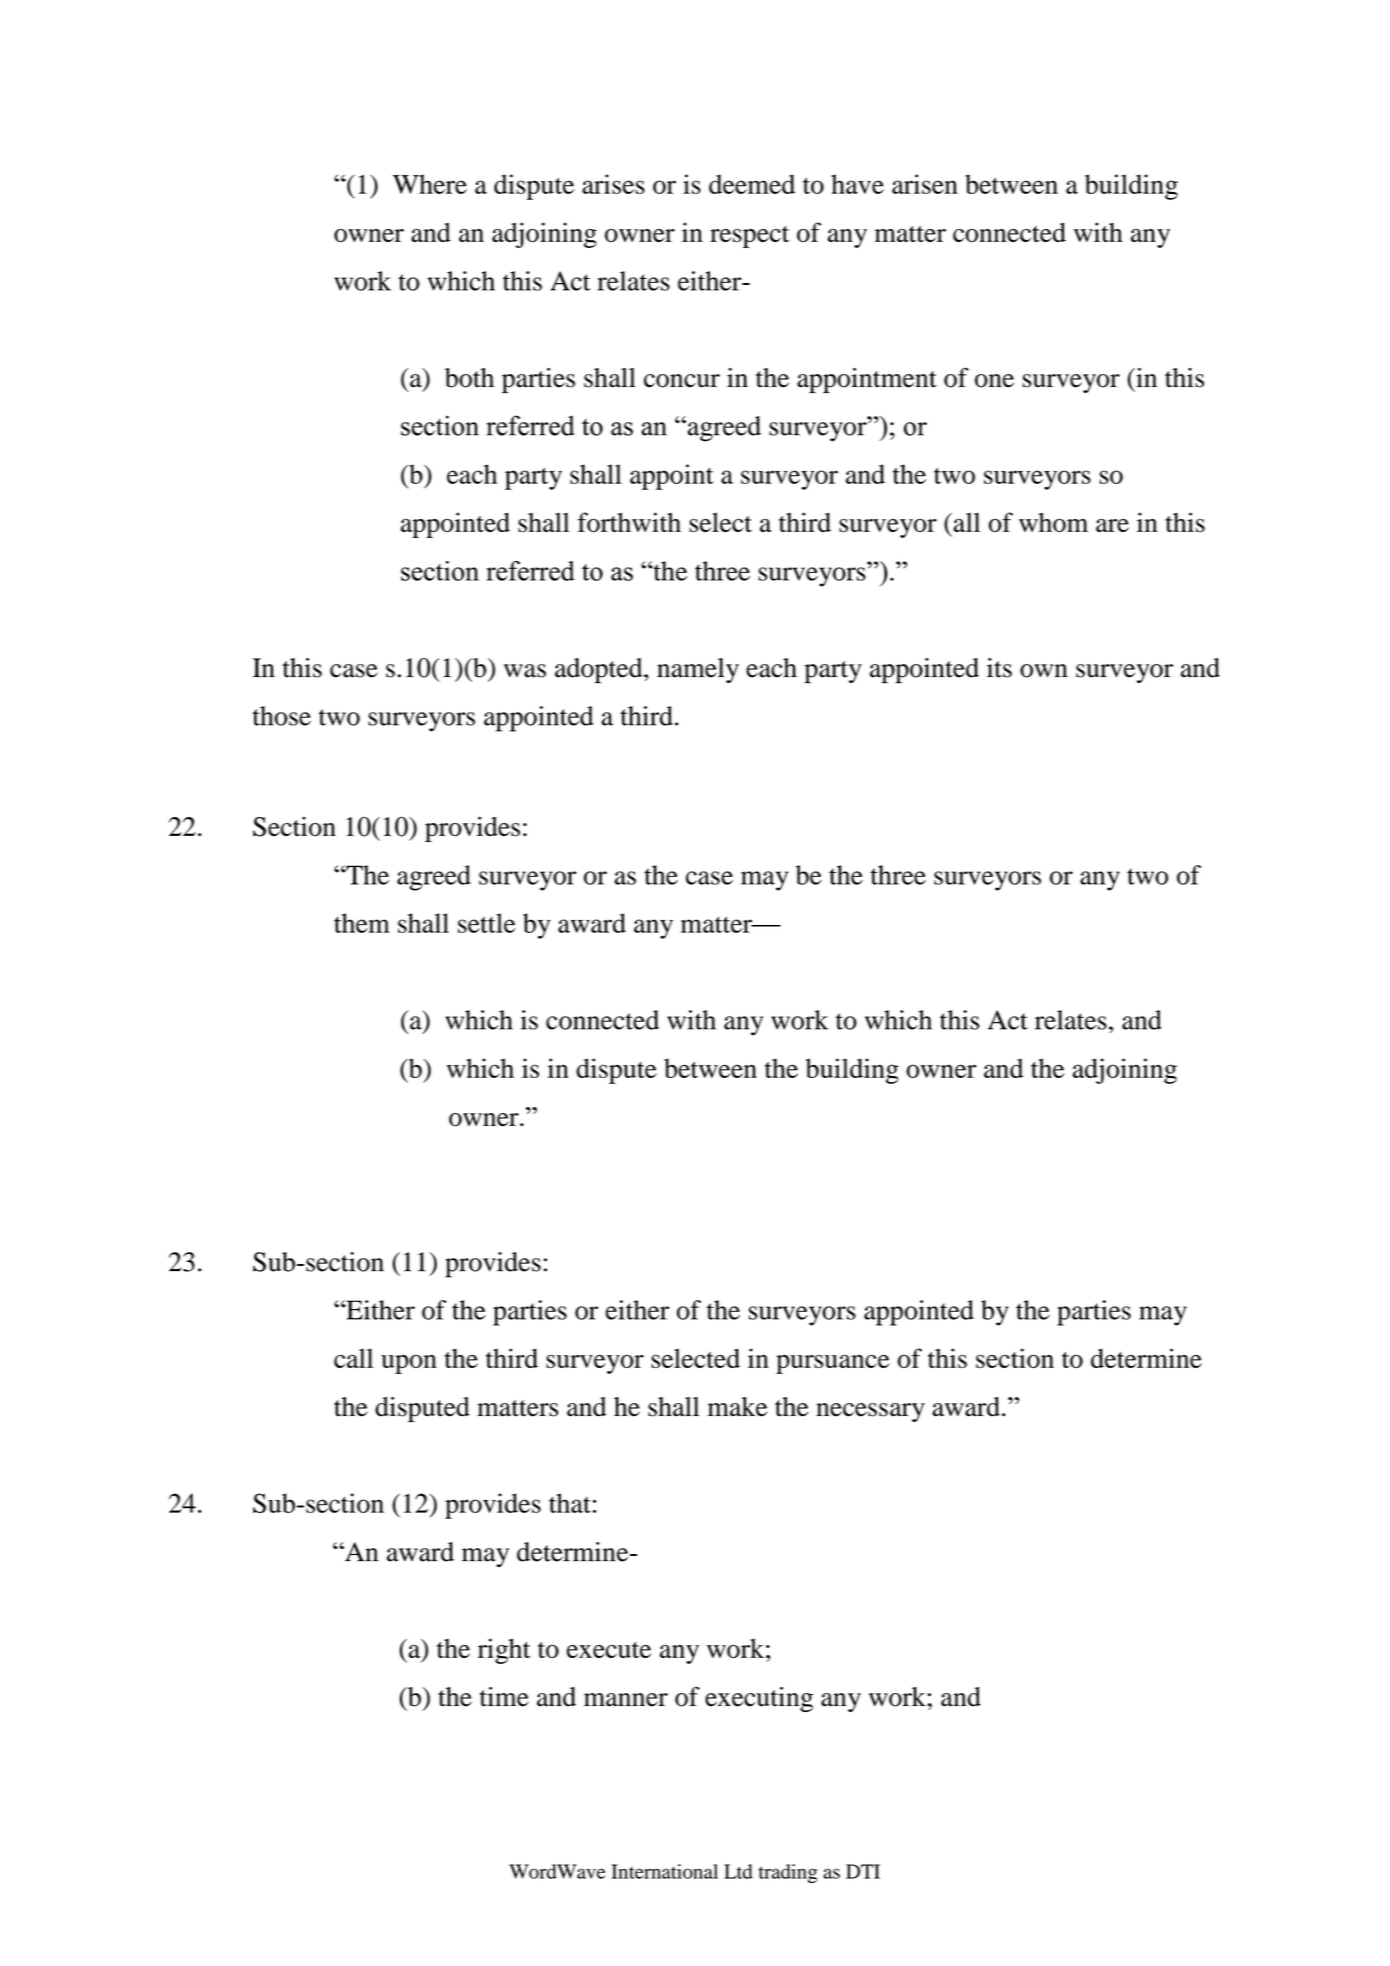 The image size is (1390, 1966). What do you see at coordinates (504, 1697) in the screenshot?
I see `time` at bounding box center [504, 1697].
